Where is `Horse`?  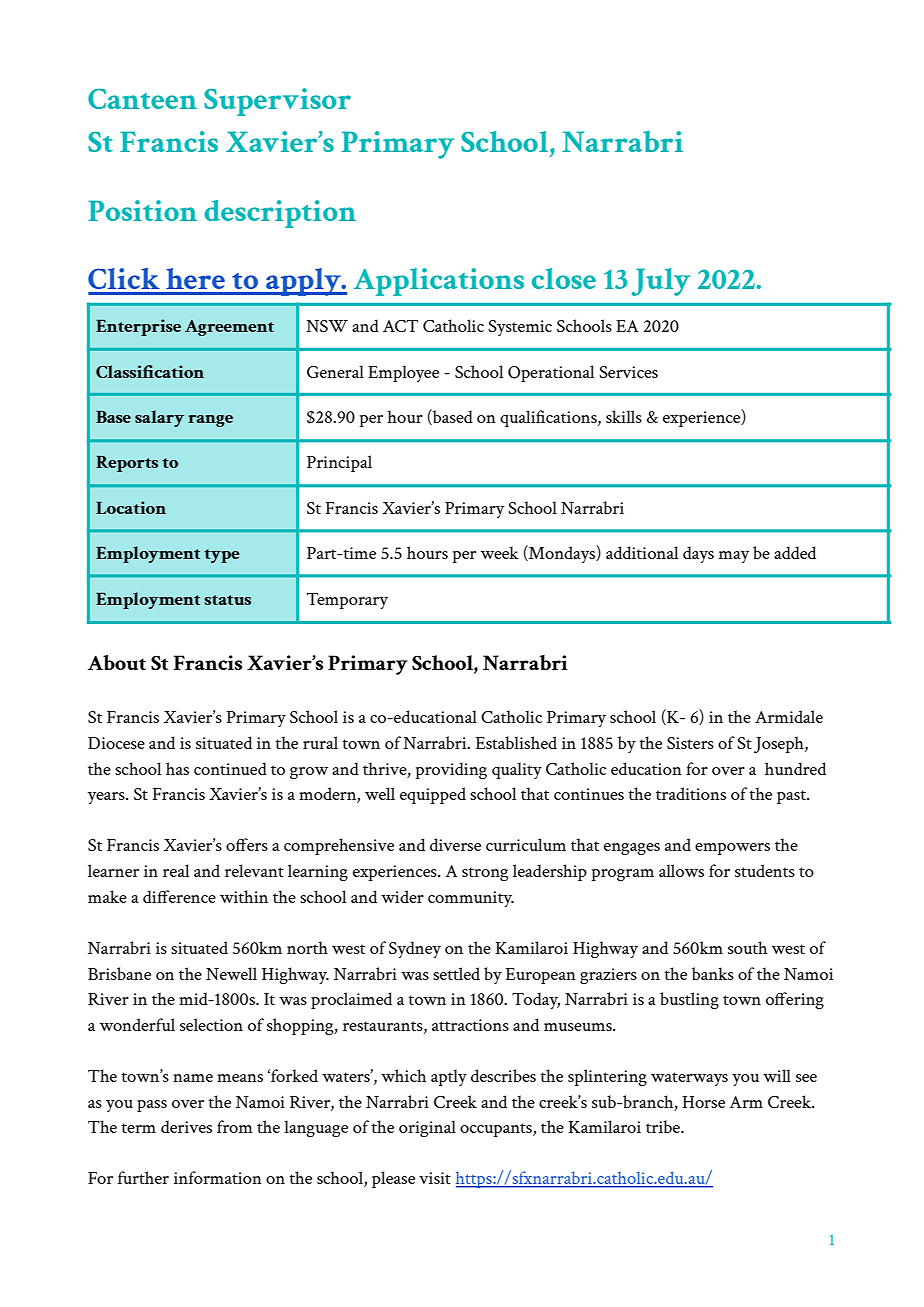
Horse is located at coordinates (703, 1102).
